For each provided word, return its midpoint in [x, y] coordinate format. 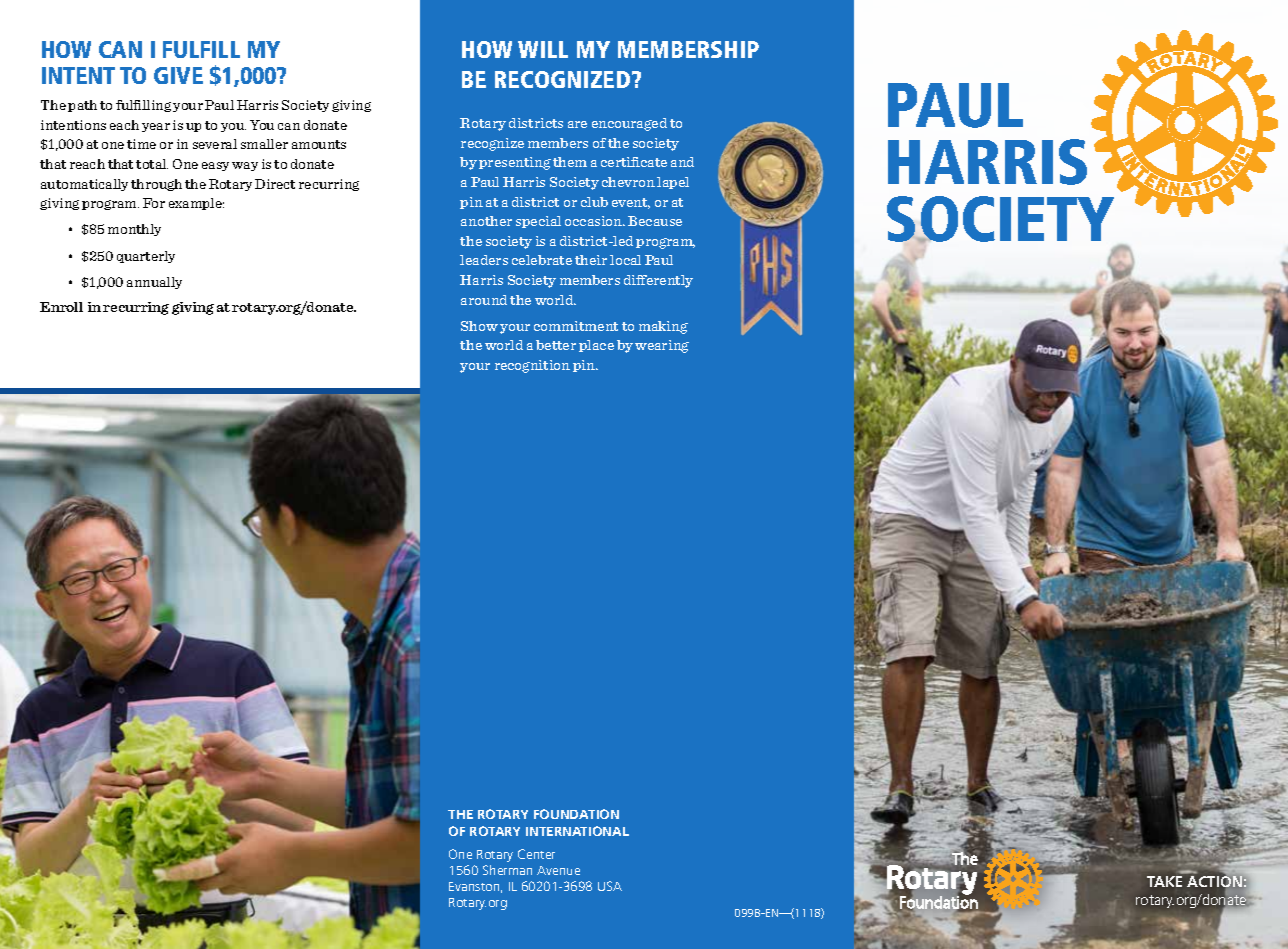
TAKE [1164, 881]
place [596, 346]
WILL [543, 49]
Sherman [507, 870]
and [682, 162]
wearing [662, 346]
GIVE [178, 75]
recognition [532, 366]
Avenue [558, 870]
